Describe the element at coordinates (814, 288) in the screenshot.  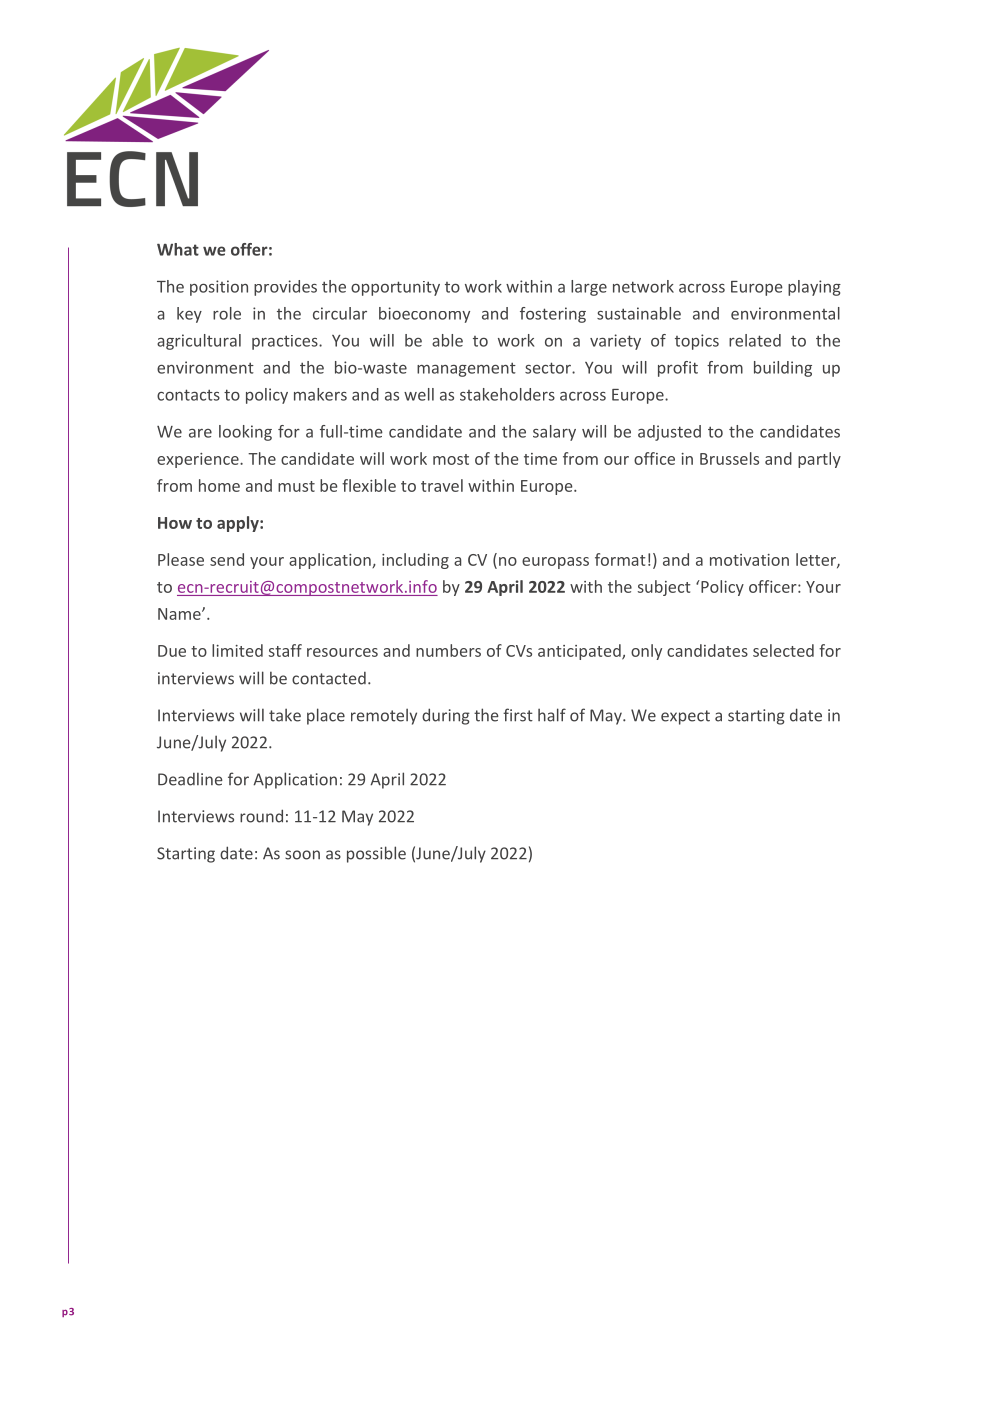
I see `playing` at that location.
